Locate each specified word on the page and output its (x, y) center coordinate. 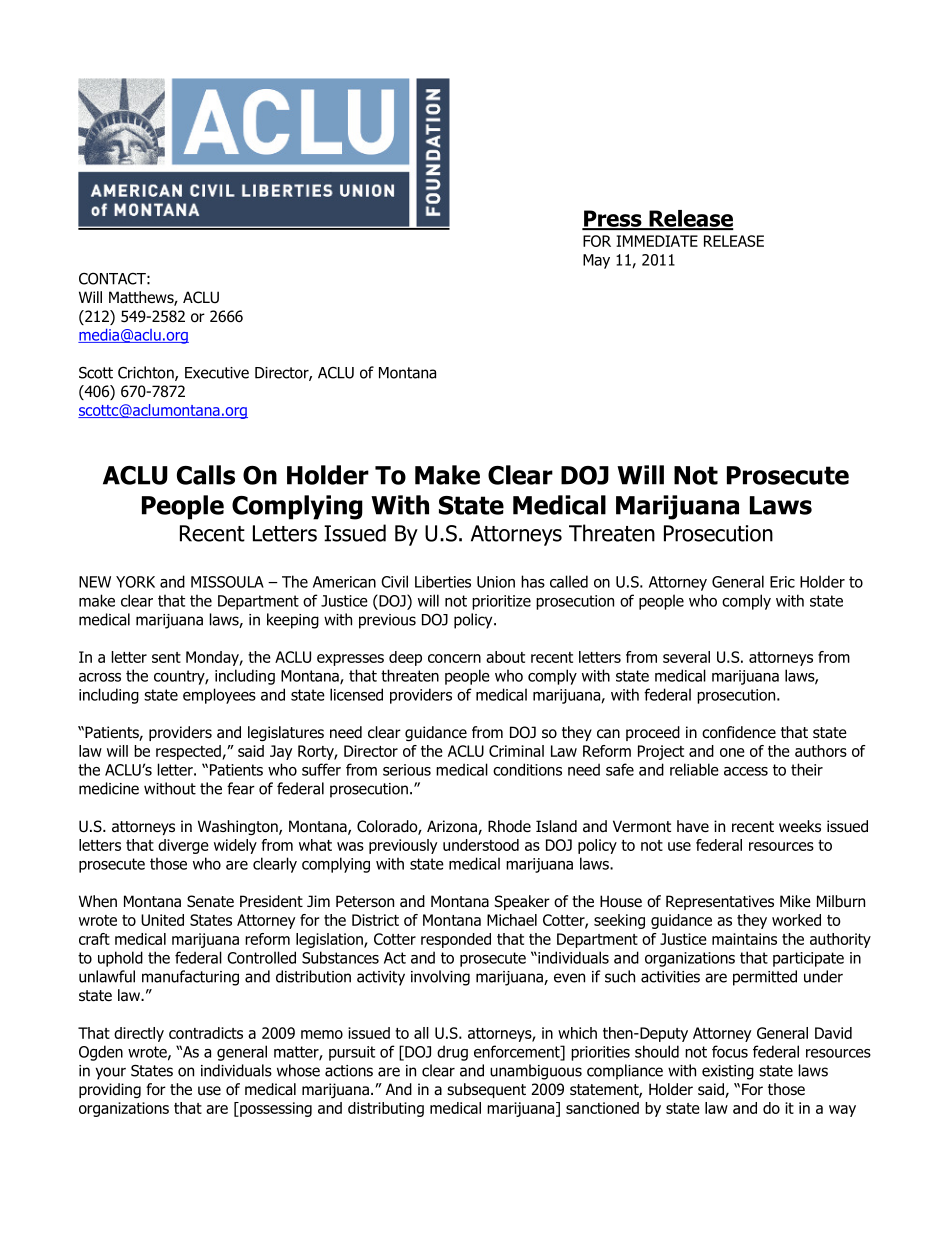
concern (454, 658)
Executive (217, 373)
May (596, 261)
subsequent (486, 1090)
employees (219, 696)
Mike (795, 901)
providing (110, 1090)
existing (728, 1072)
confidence (739, 732)
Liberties (443, 581)
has (533, 581)
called (569, 581)
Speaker (522, 902)
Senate (210, 901)
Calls (206, 475)
